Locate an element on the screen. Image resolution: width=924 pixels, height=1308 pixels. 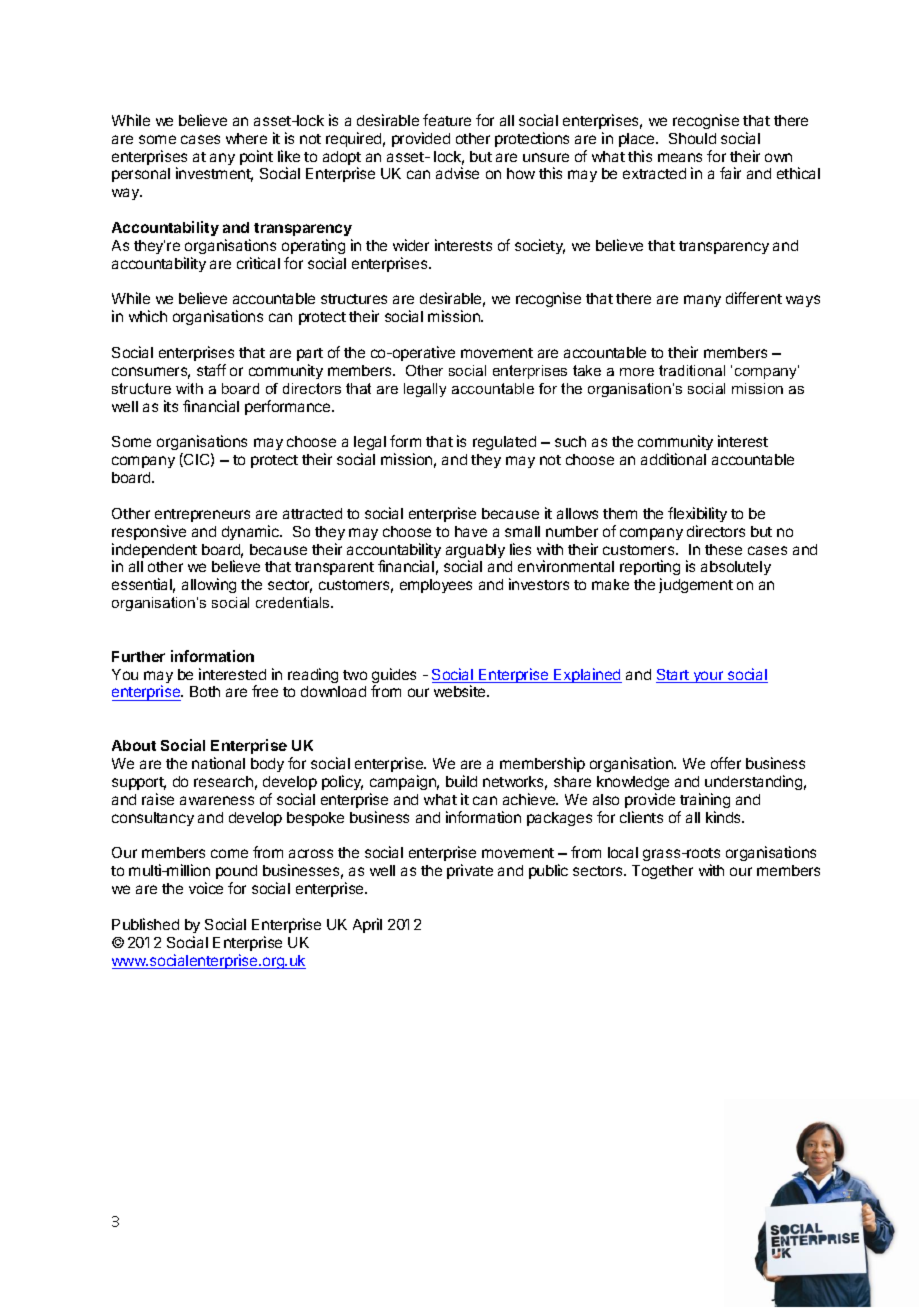
feature is located at coordinates (447, 120).
